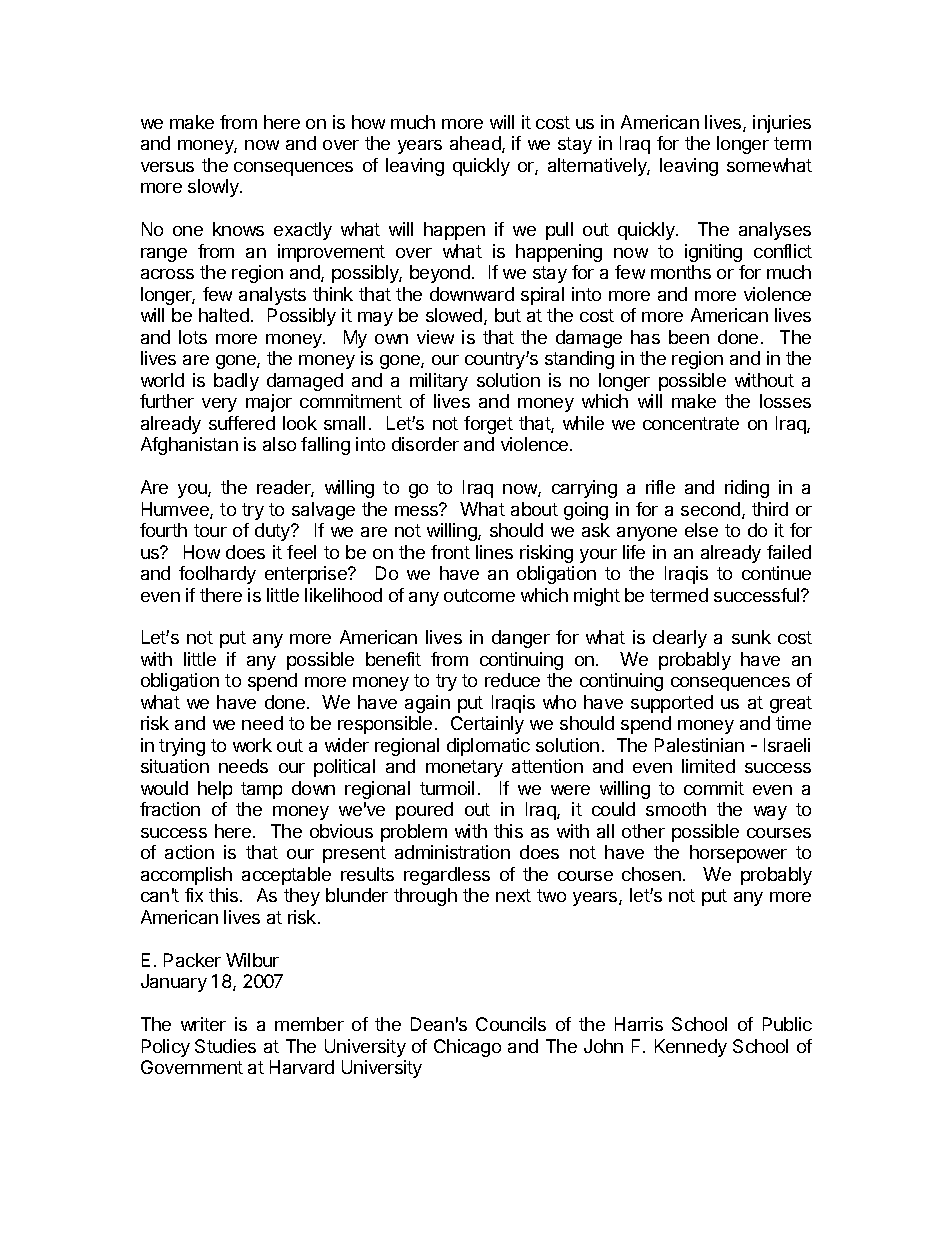  What do you see at coordinates (455, 316) in the image?
I see `slowed` at bounding box center [455, 316].
